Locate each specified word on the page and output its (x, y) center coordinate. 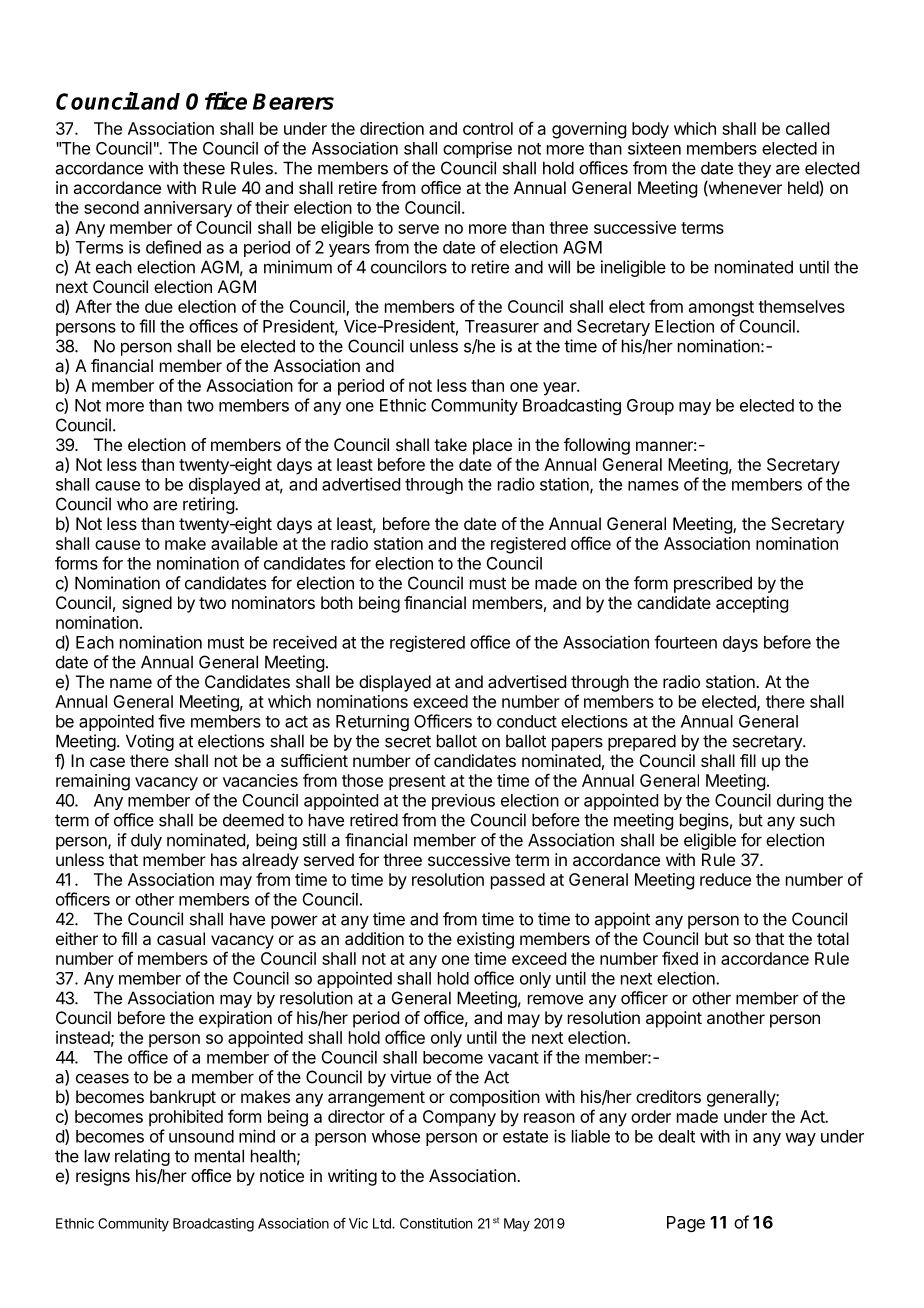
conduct (527, 721)
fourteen (685, 642)
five (171, 721)
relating (142, 1157)
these (204, 168)
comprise (477, 149)
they (754, 169)
